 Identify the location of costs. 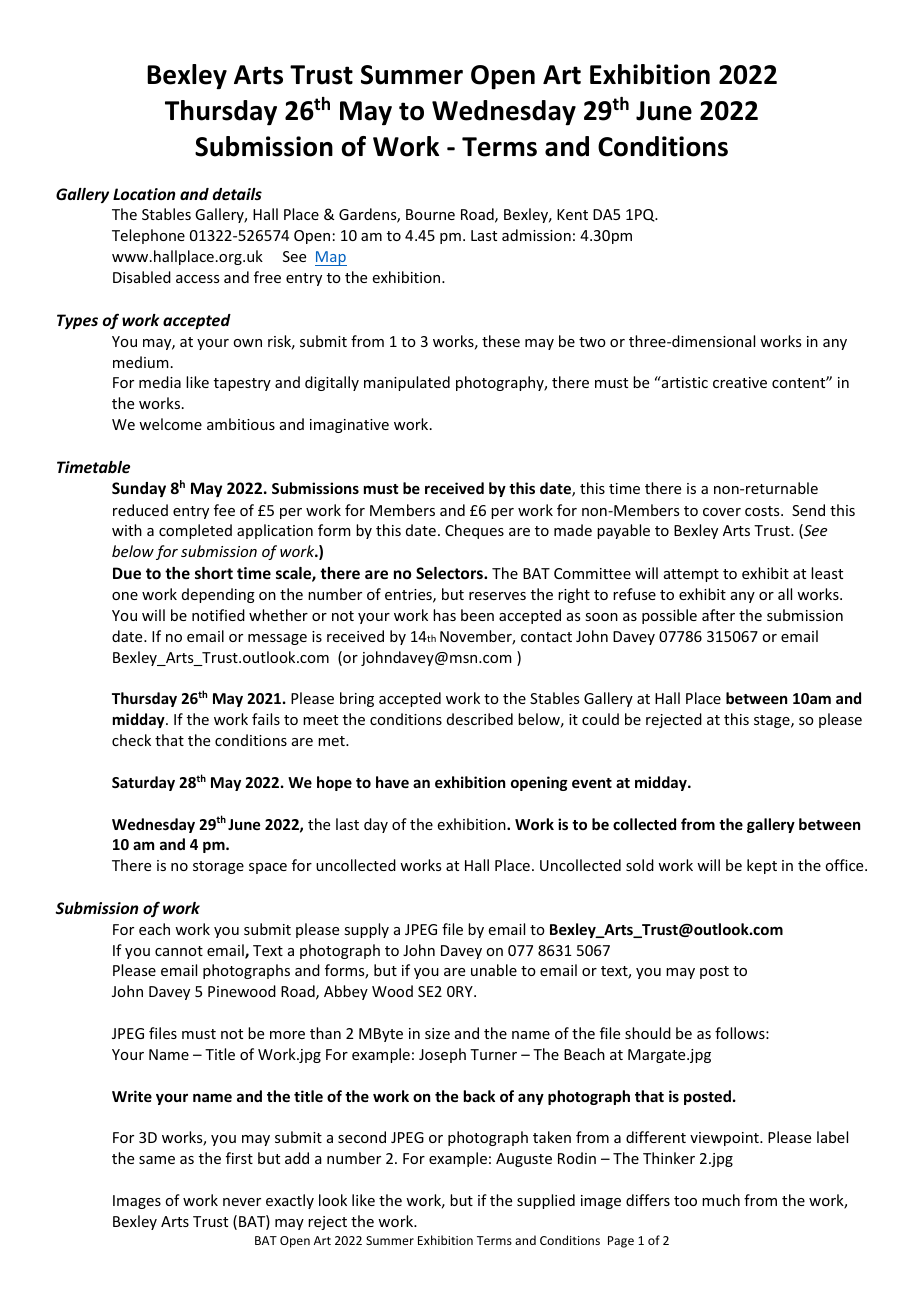
(763, 511).
